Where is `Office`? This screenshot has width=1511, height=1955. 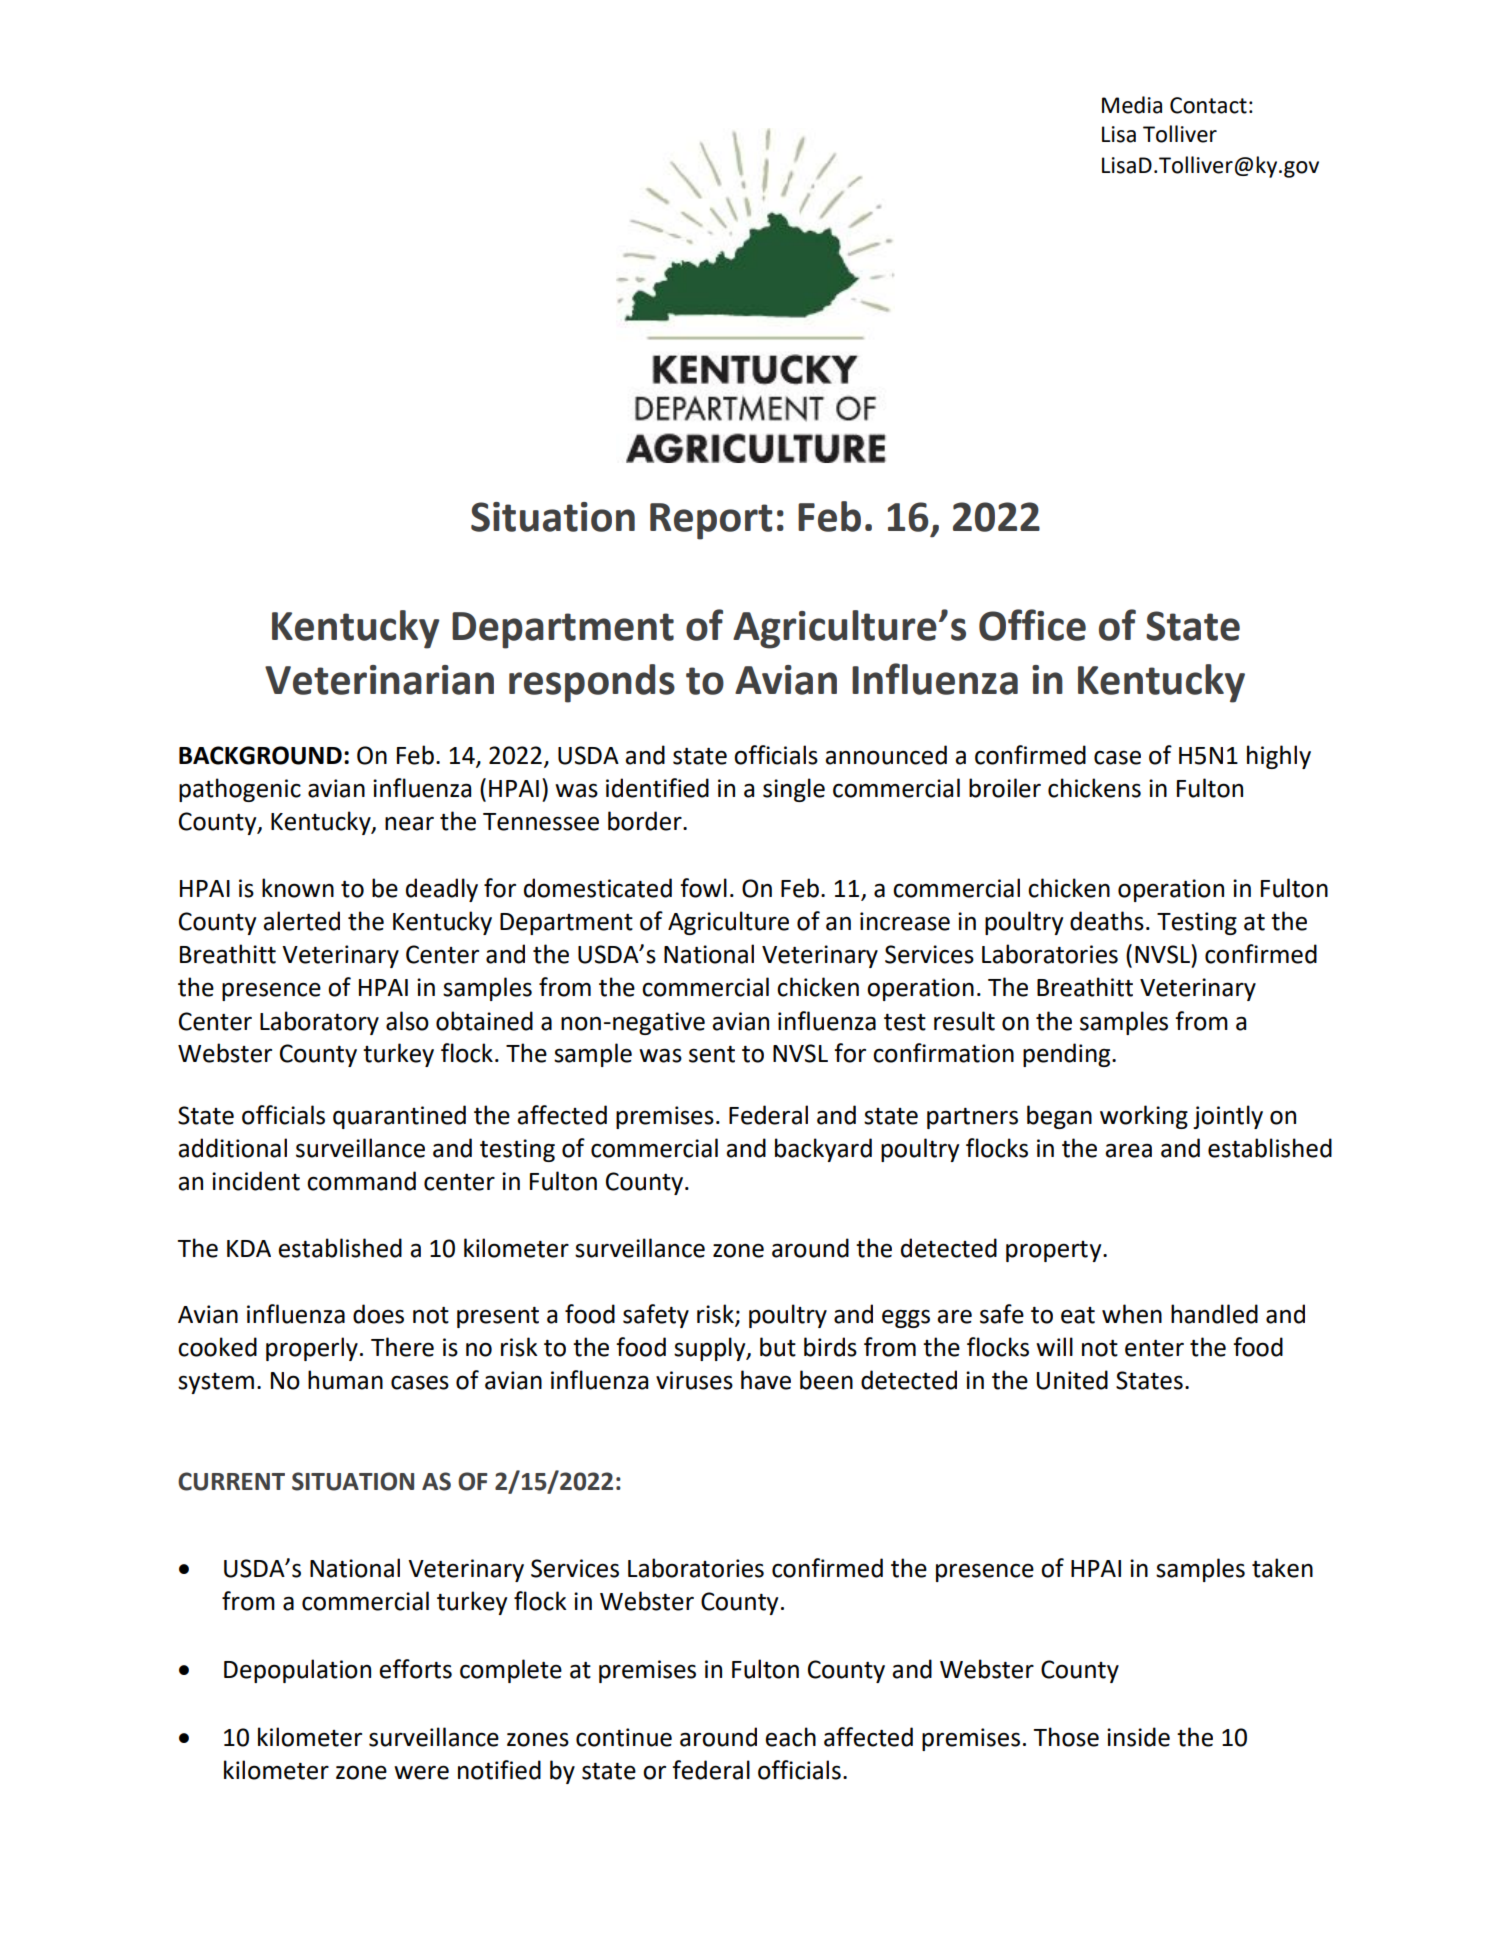
Office is located at coordinates (1032, 625).
